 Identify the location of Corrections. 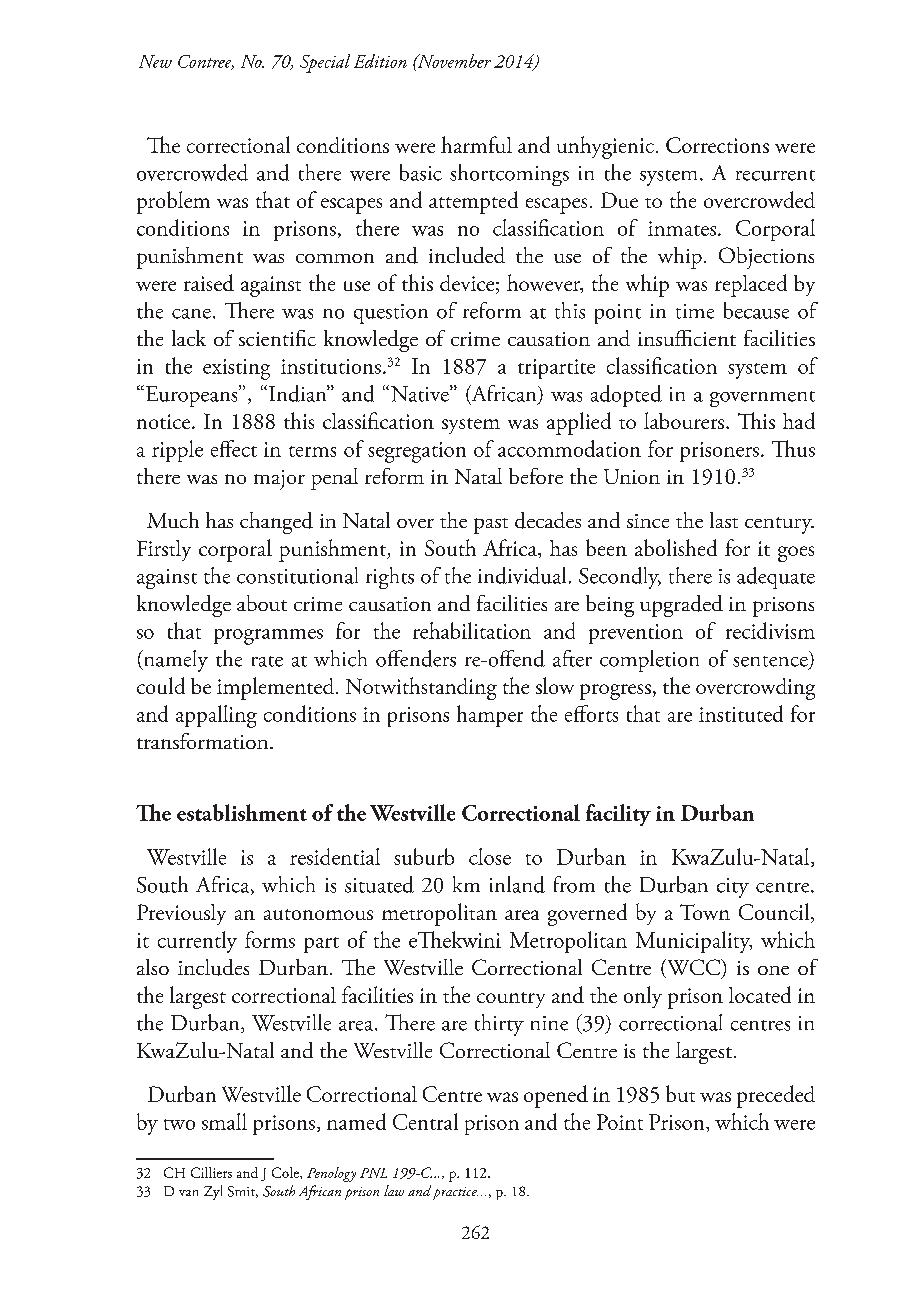
(717, 145).
